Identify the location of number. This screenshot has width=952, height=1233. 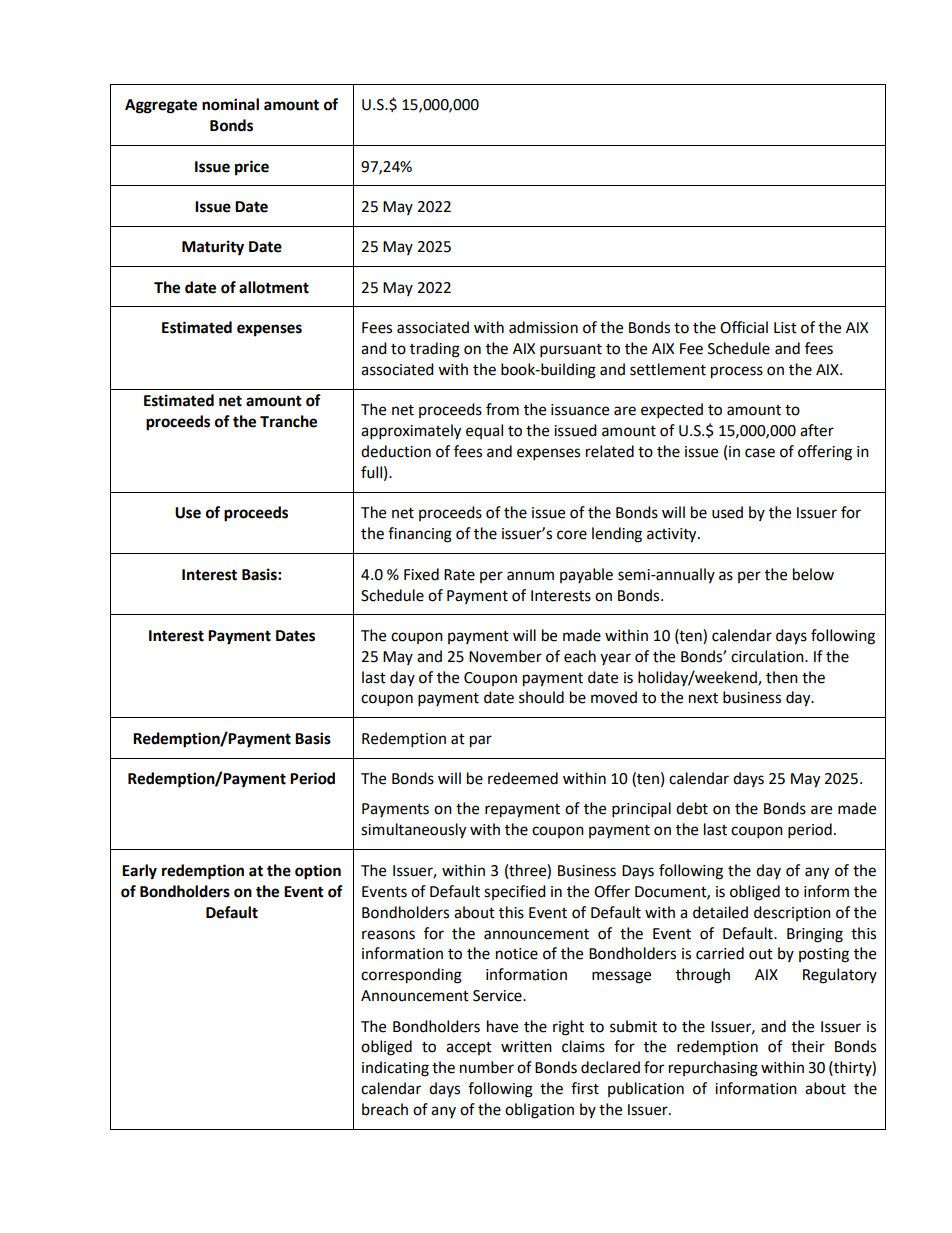
(487, 1067).
